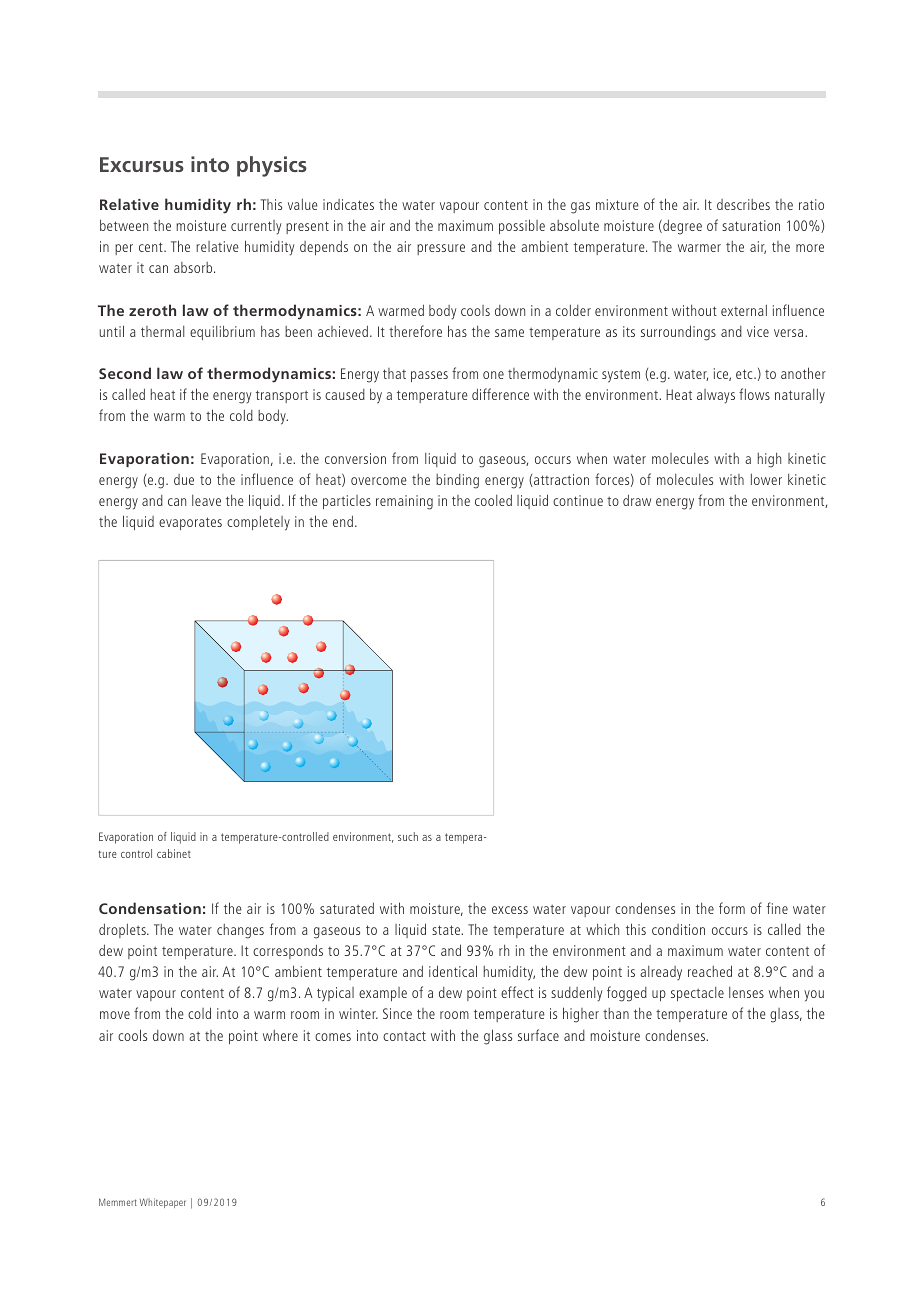  What do you see at coordinates (447, 930) in the document?
I see `state` at bounding box center [447, 930].
